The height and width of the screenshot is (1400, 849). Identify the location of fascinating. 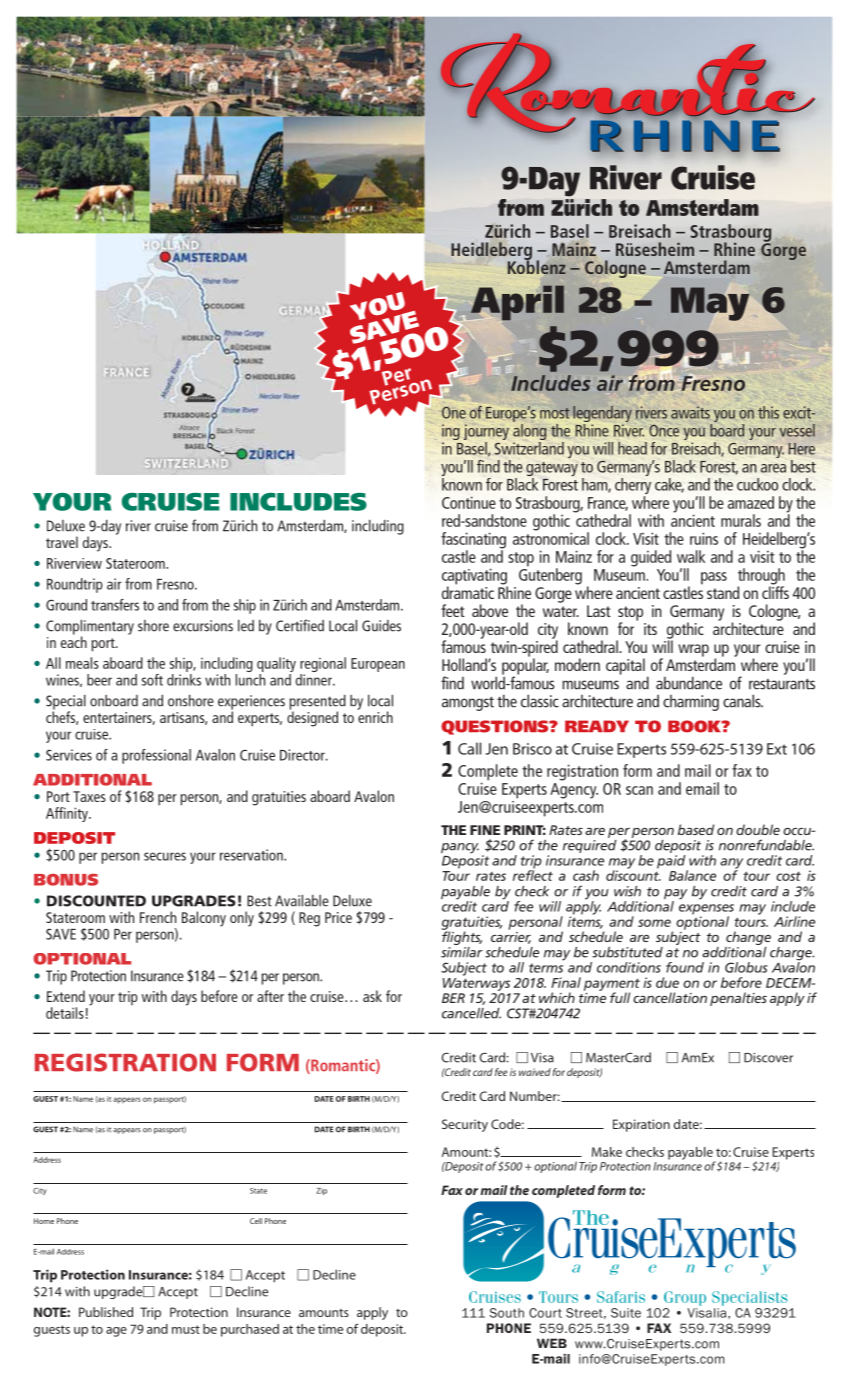
(473, 541).
